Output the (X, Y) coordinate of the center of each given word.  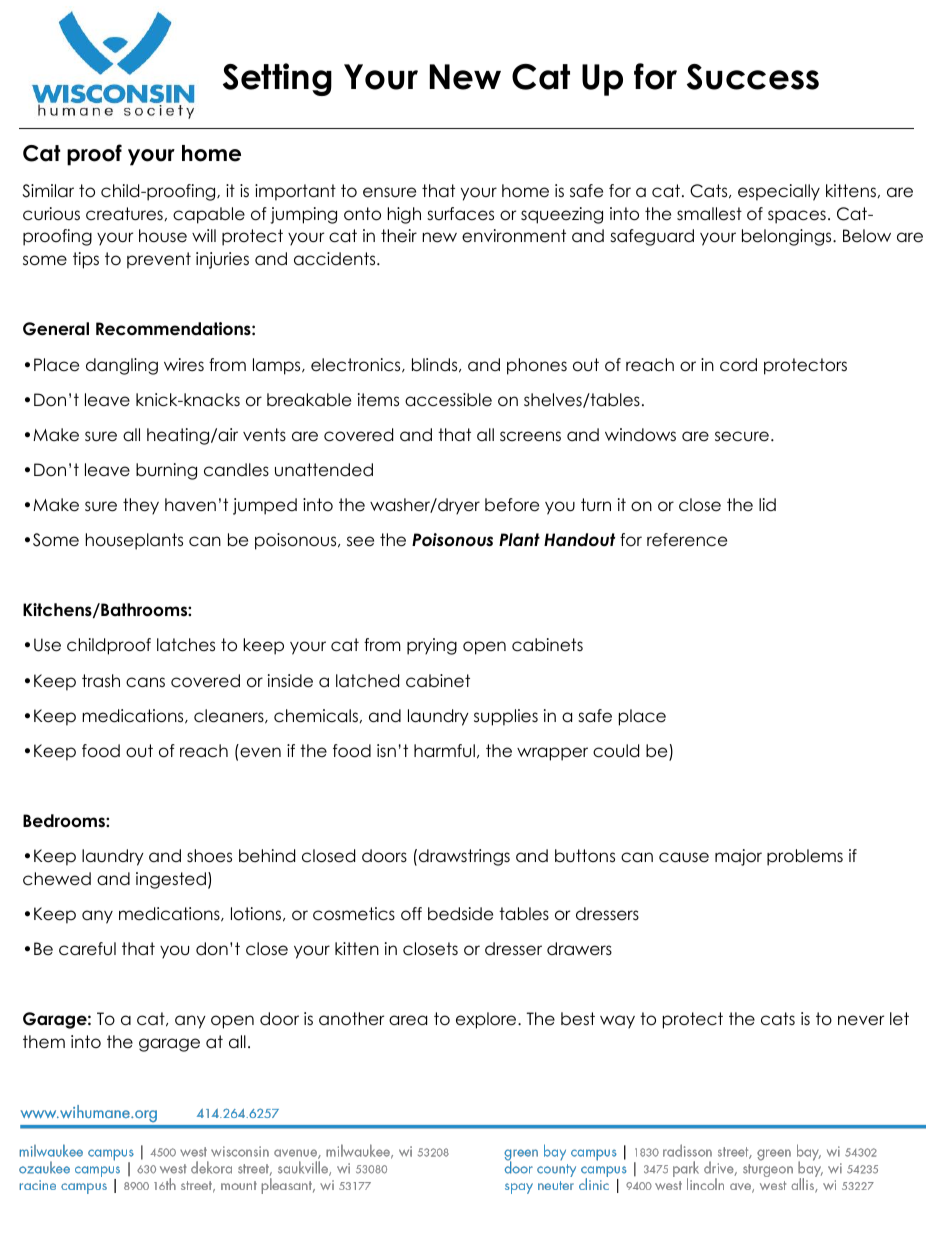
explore (487, 1020)
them (44, 1042)
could (616, 751)
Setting (277, 79)
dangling (122, 366)
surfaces (460, 214)
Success (753, 77)
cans (145, 682)
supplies (506, 717)
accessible (448, 400)
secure (742, 436)
